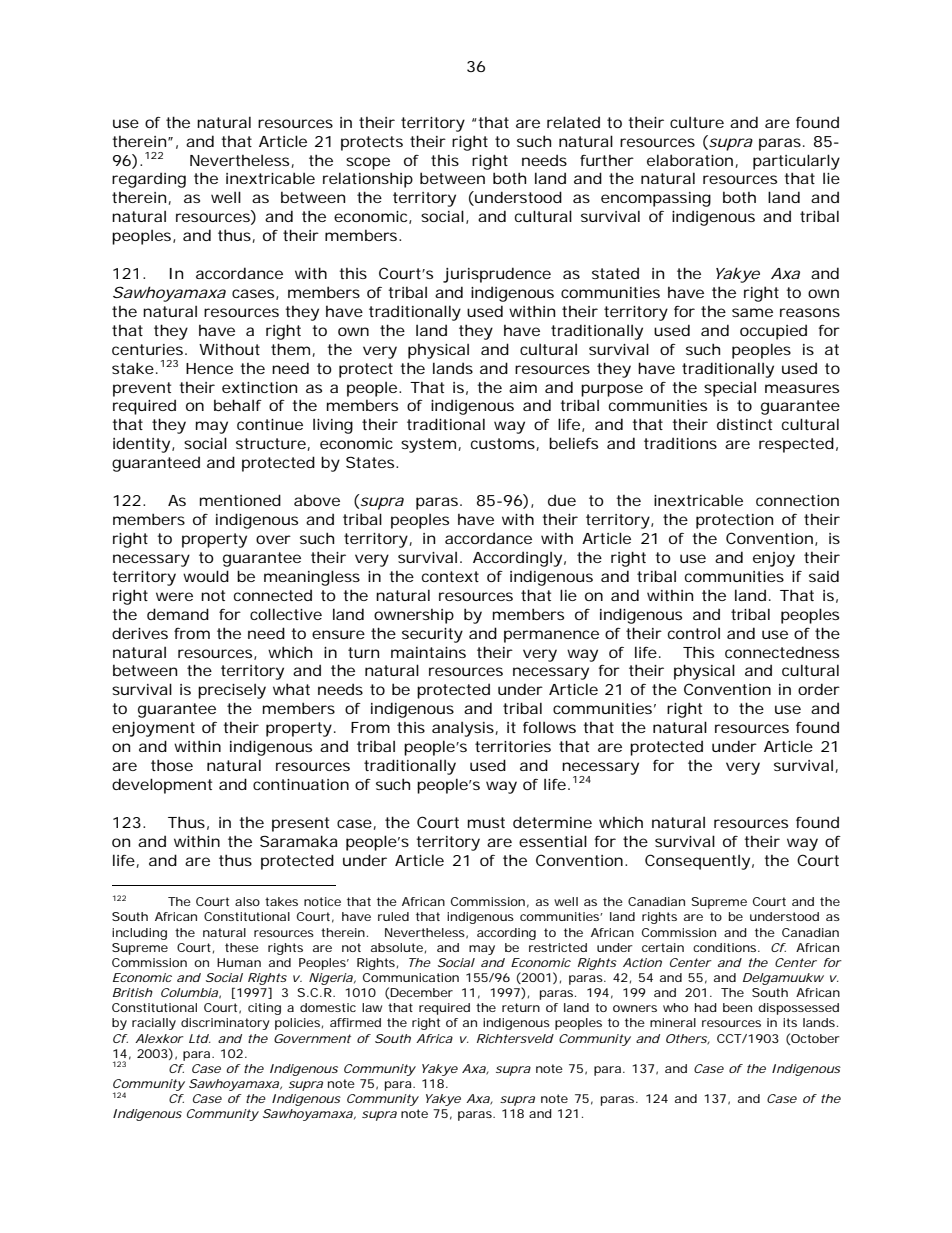 This screenshot has height=1233, width=952. I want to click on related, so click(573, 122).
